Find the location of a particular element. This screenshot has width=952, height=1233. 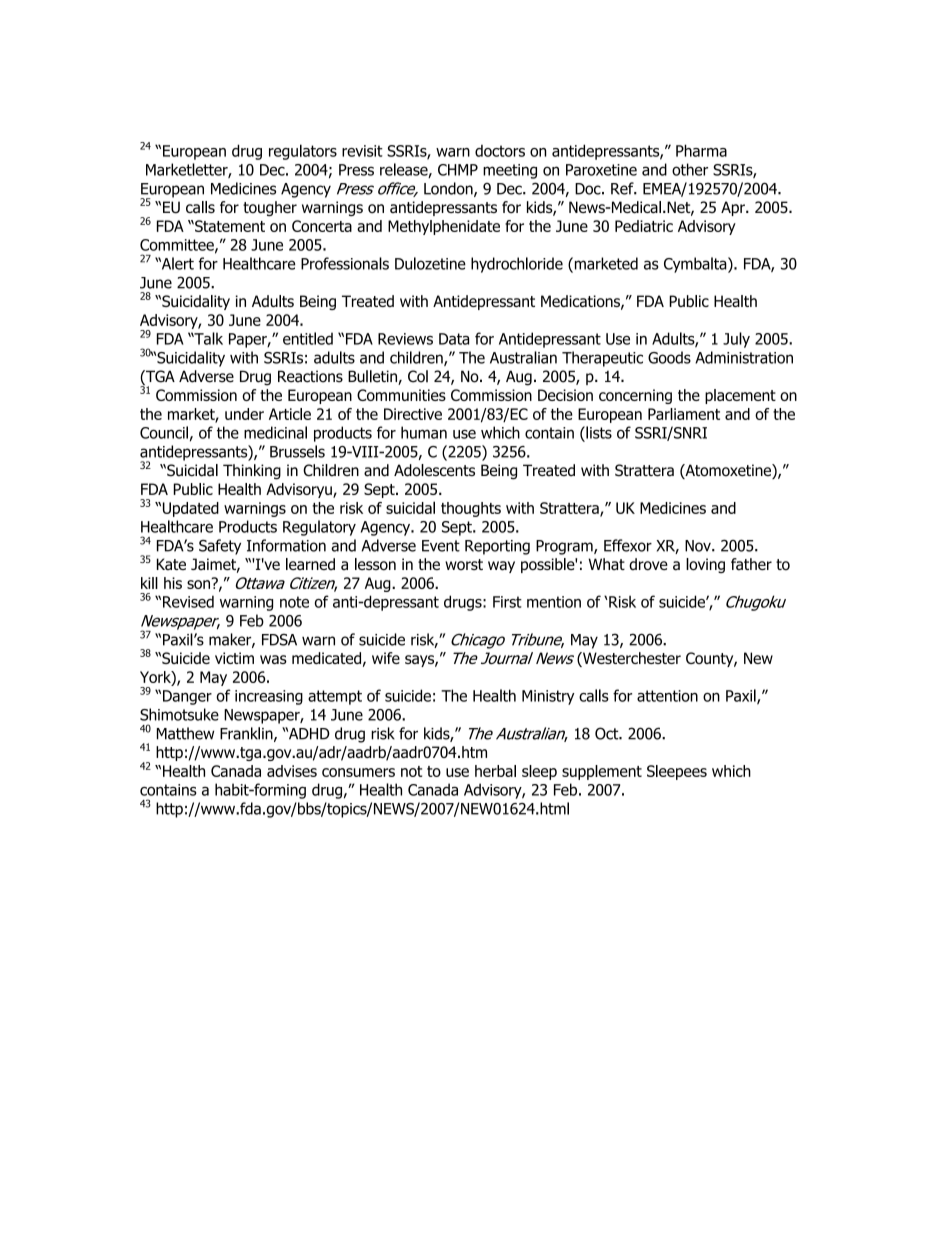

thoughts is located at coordinates (471, 509).
